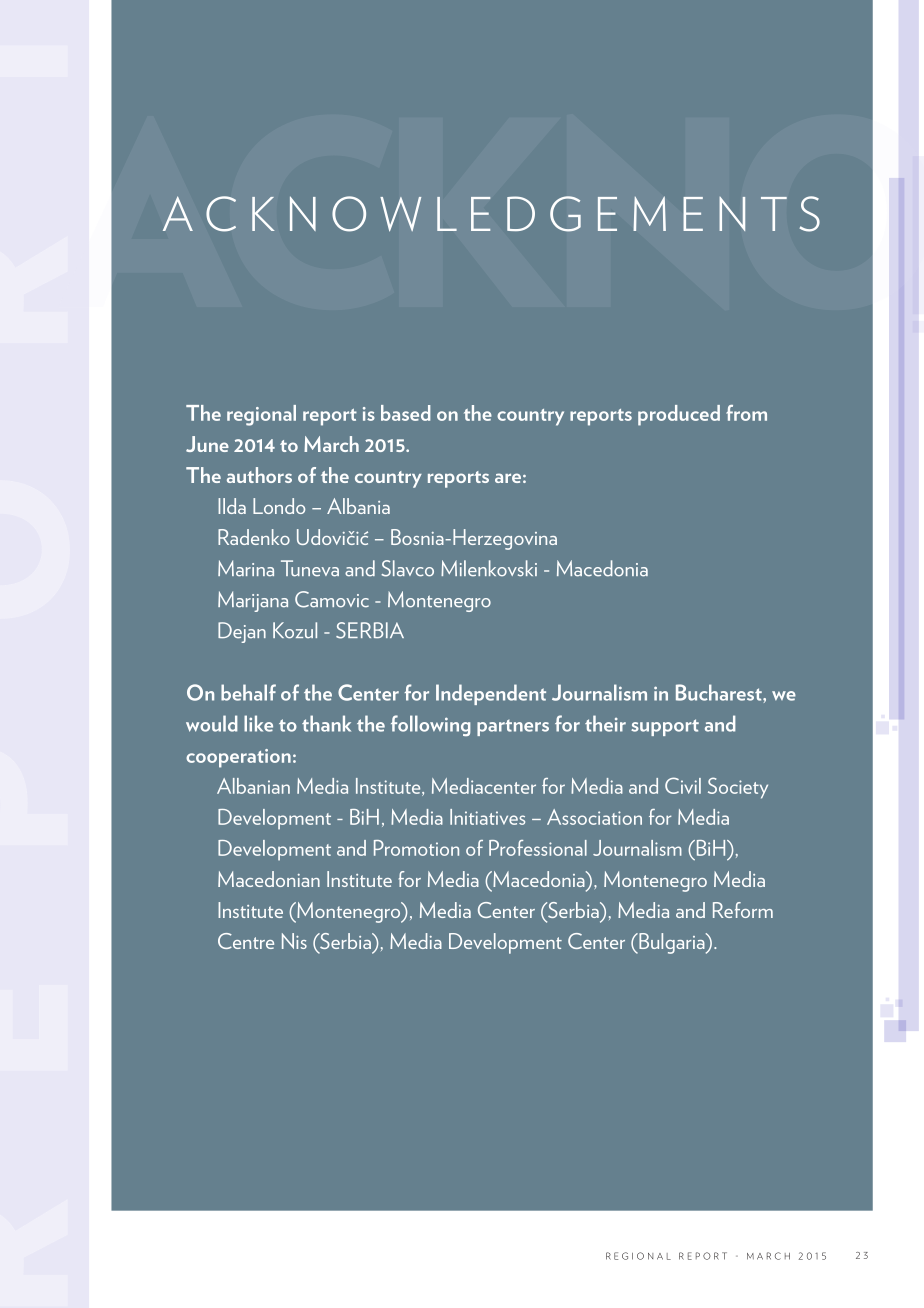 The width and height of the image is (924, 1308). What do you see at coordinates (720, 692) in the image?
I see `Bucharest` at bounding box center [720, 692].
